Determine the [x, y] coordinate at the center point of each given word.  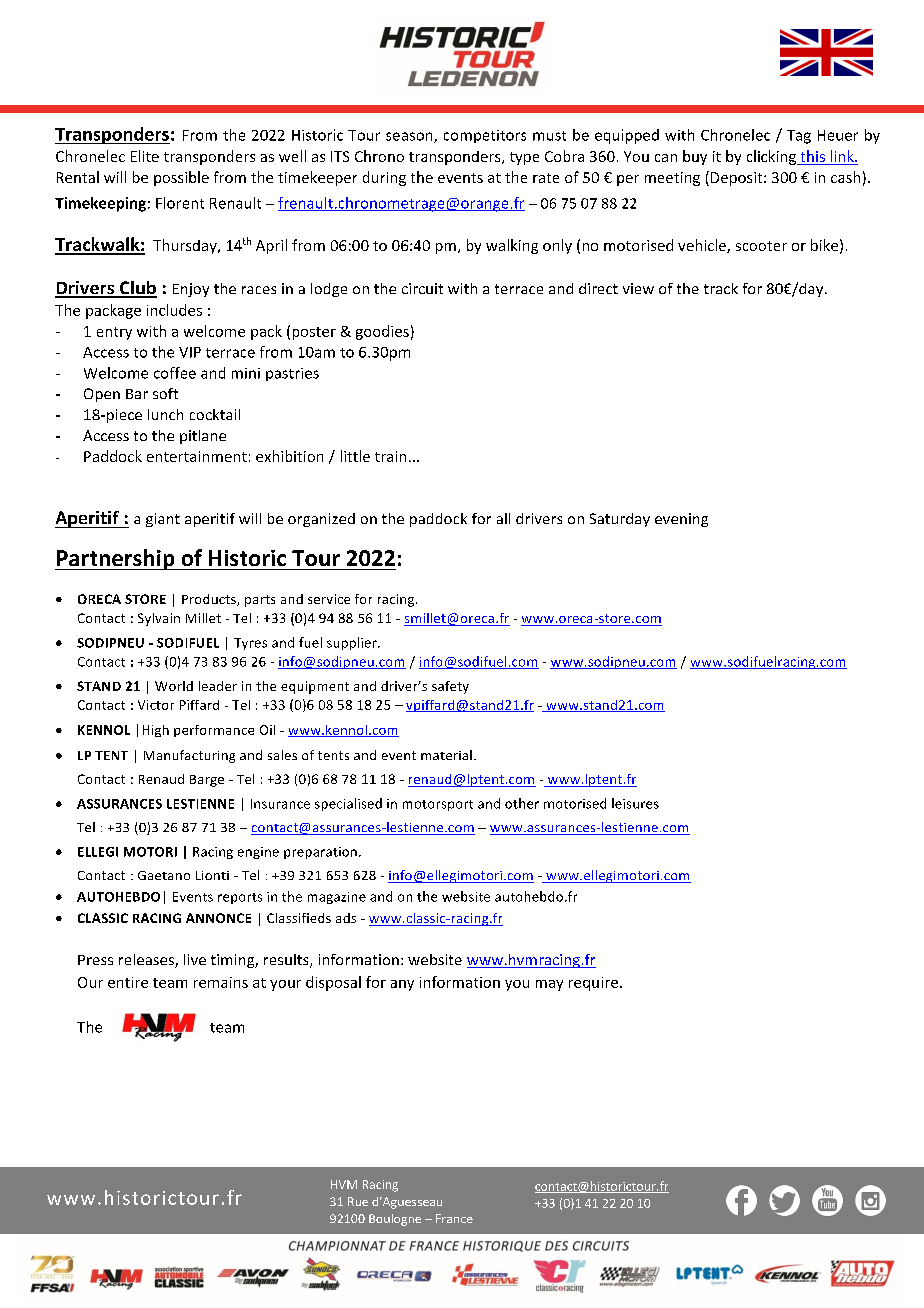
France [454, 1218]
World [174, 686]
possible [181, 178]
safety [450, 687]
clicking [773, 157]
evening [681, 520]
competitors [485, 136]
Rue [358, 1201]
